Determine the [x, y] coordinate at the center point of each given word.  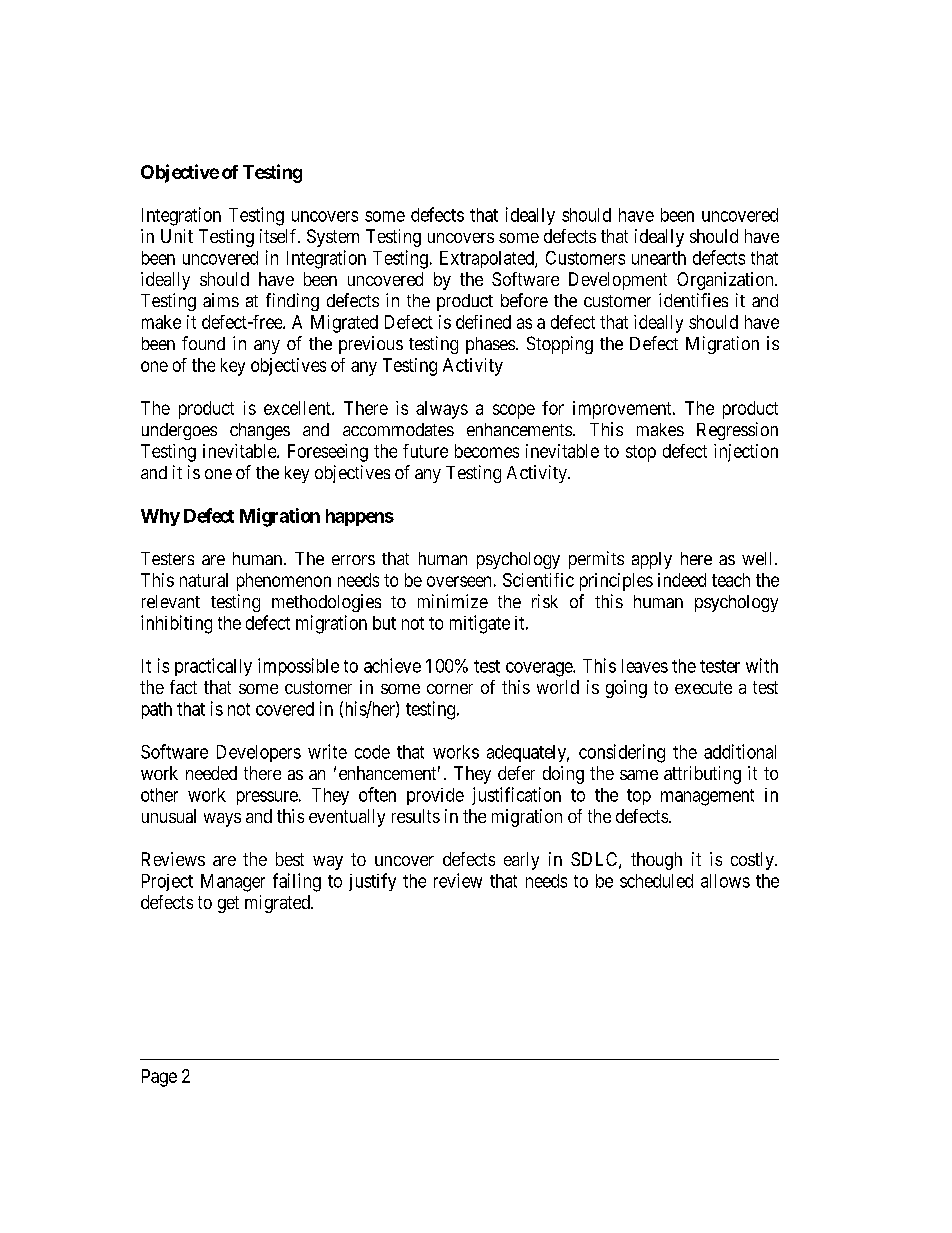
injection [746, 453]
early [521, 861]
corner [450, 689]
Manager [233, 883]
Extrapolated [488, 259]
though [656, 861]
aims [221, 300]
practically [213, 667]
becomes [487, 451]
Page [159, 1078]
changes [260, 431]
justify [372, 882]
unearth [659, 258]
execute [703, 687]
